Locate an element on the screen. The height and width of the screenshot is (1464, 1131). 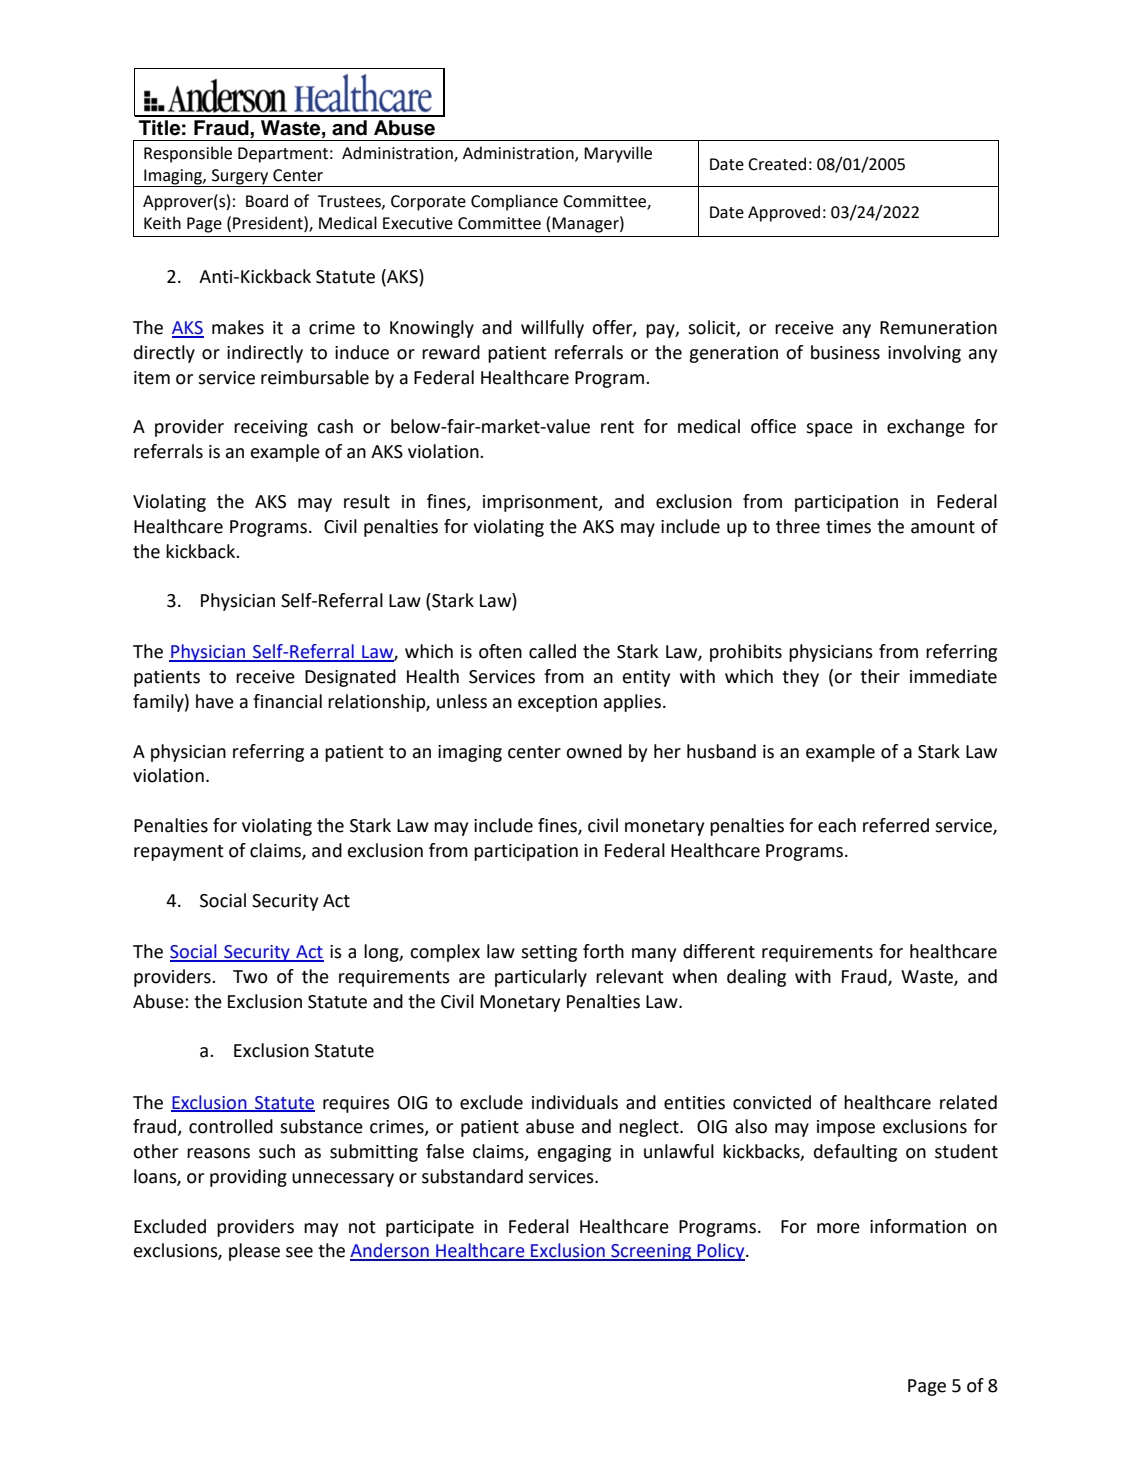
Surgery is located at coordinates (240, 178).
